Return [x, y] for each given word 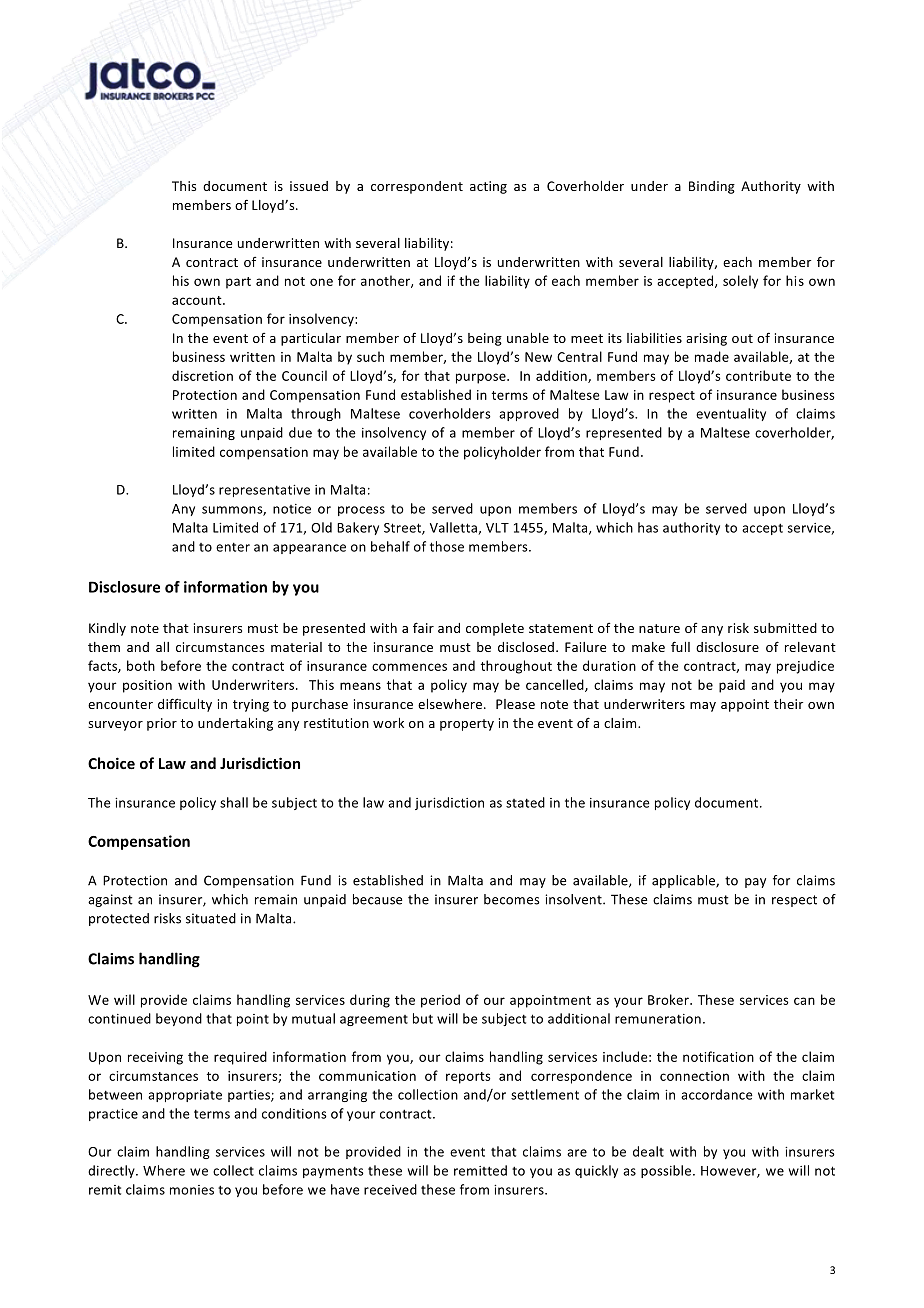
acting [488, 187]
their [788, 704]
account [198, 300]
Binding [712, 187]
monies [192, 1190]
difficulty [185, 705]
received [390, 1189]
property [467, 725]
